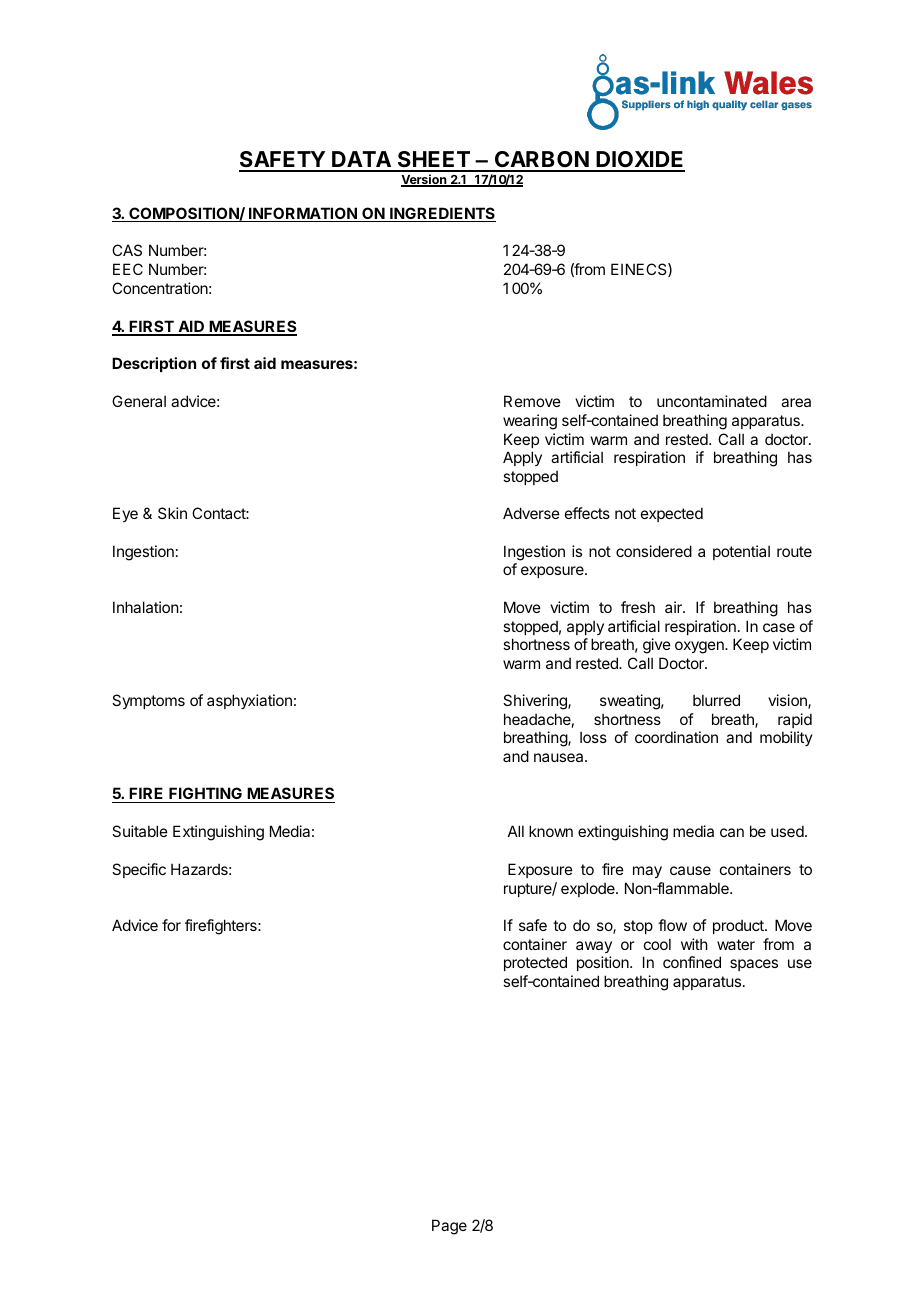 The image size is (924, 1308). Describe the element at coordinates (303, 214) in the image. I see `INFORMATION` at that location.
